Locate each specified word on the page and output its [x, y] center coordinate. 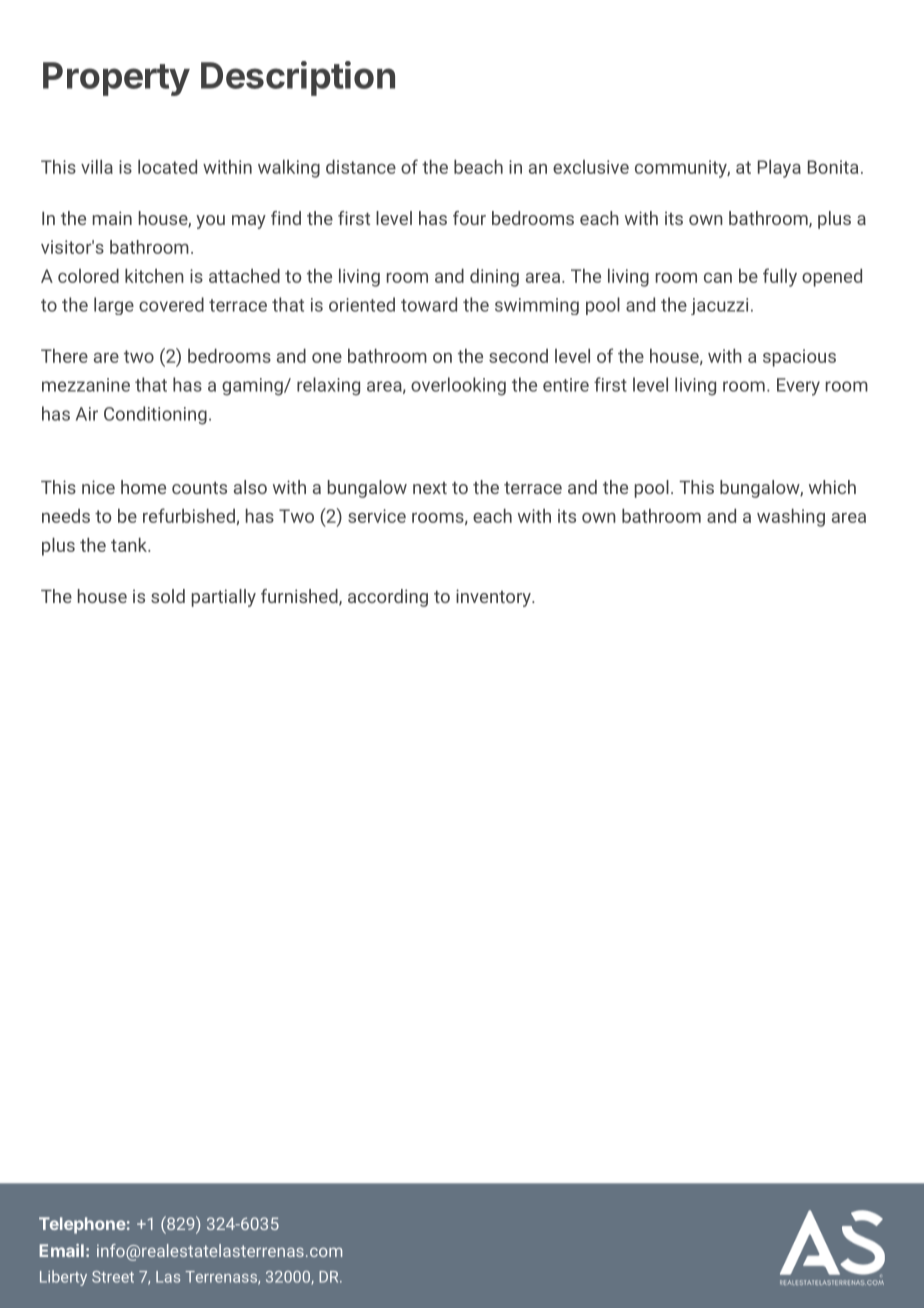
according [388, 598]
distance [361, 167]
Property [116, 79]
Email [61, 1250]
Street [113, 1277]
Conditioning [155, 415]
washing [791, 518]
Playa [779, 169]
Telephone [82, 1225]
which [832, 487]
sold [168, 596]
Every [798, 387]
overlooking [458, 386]
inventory [494, 598]
